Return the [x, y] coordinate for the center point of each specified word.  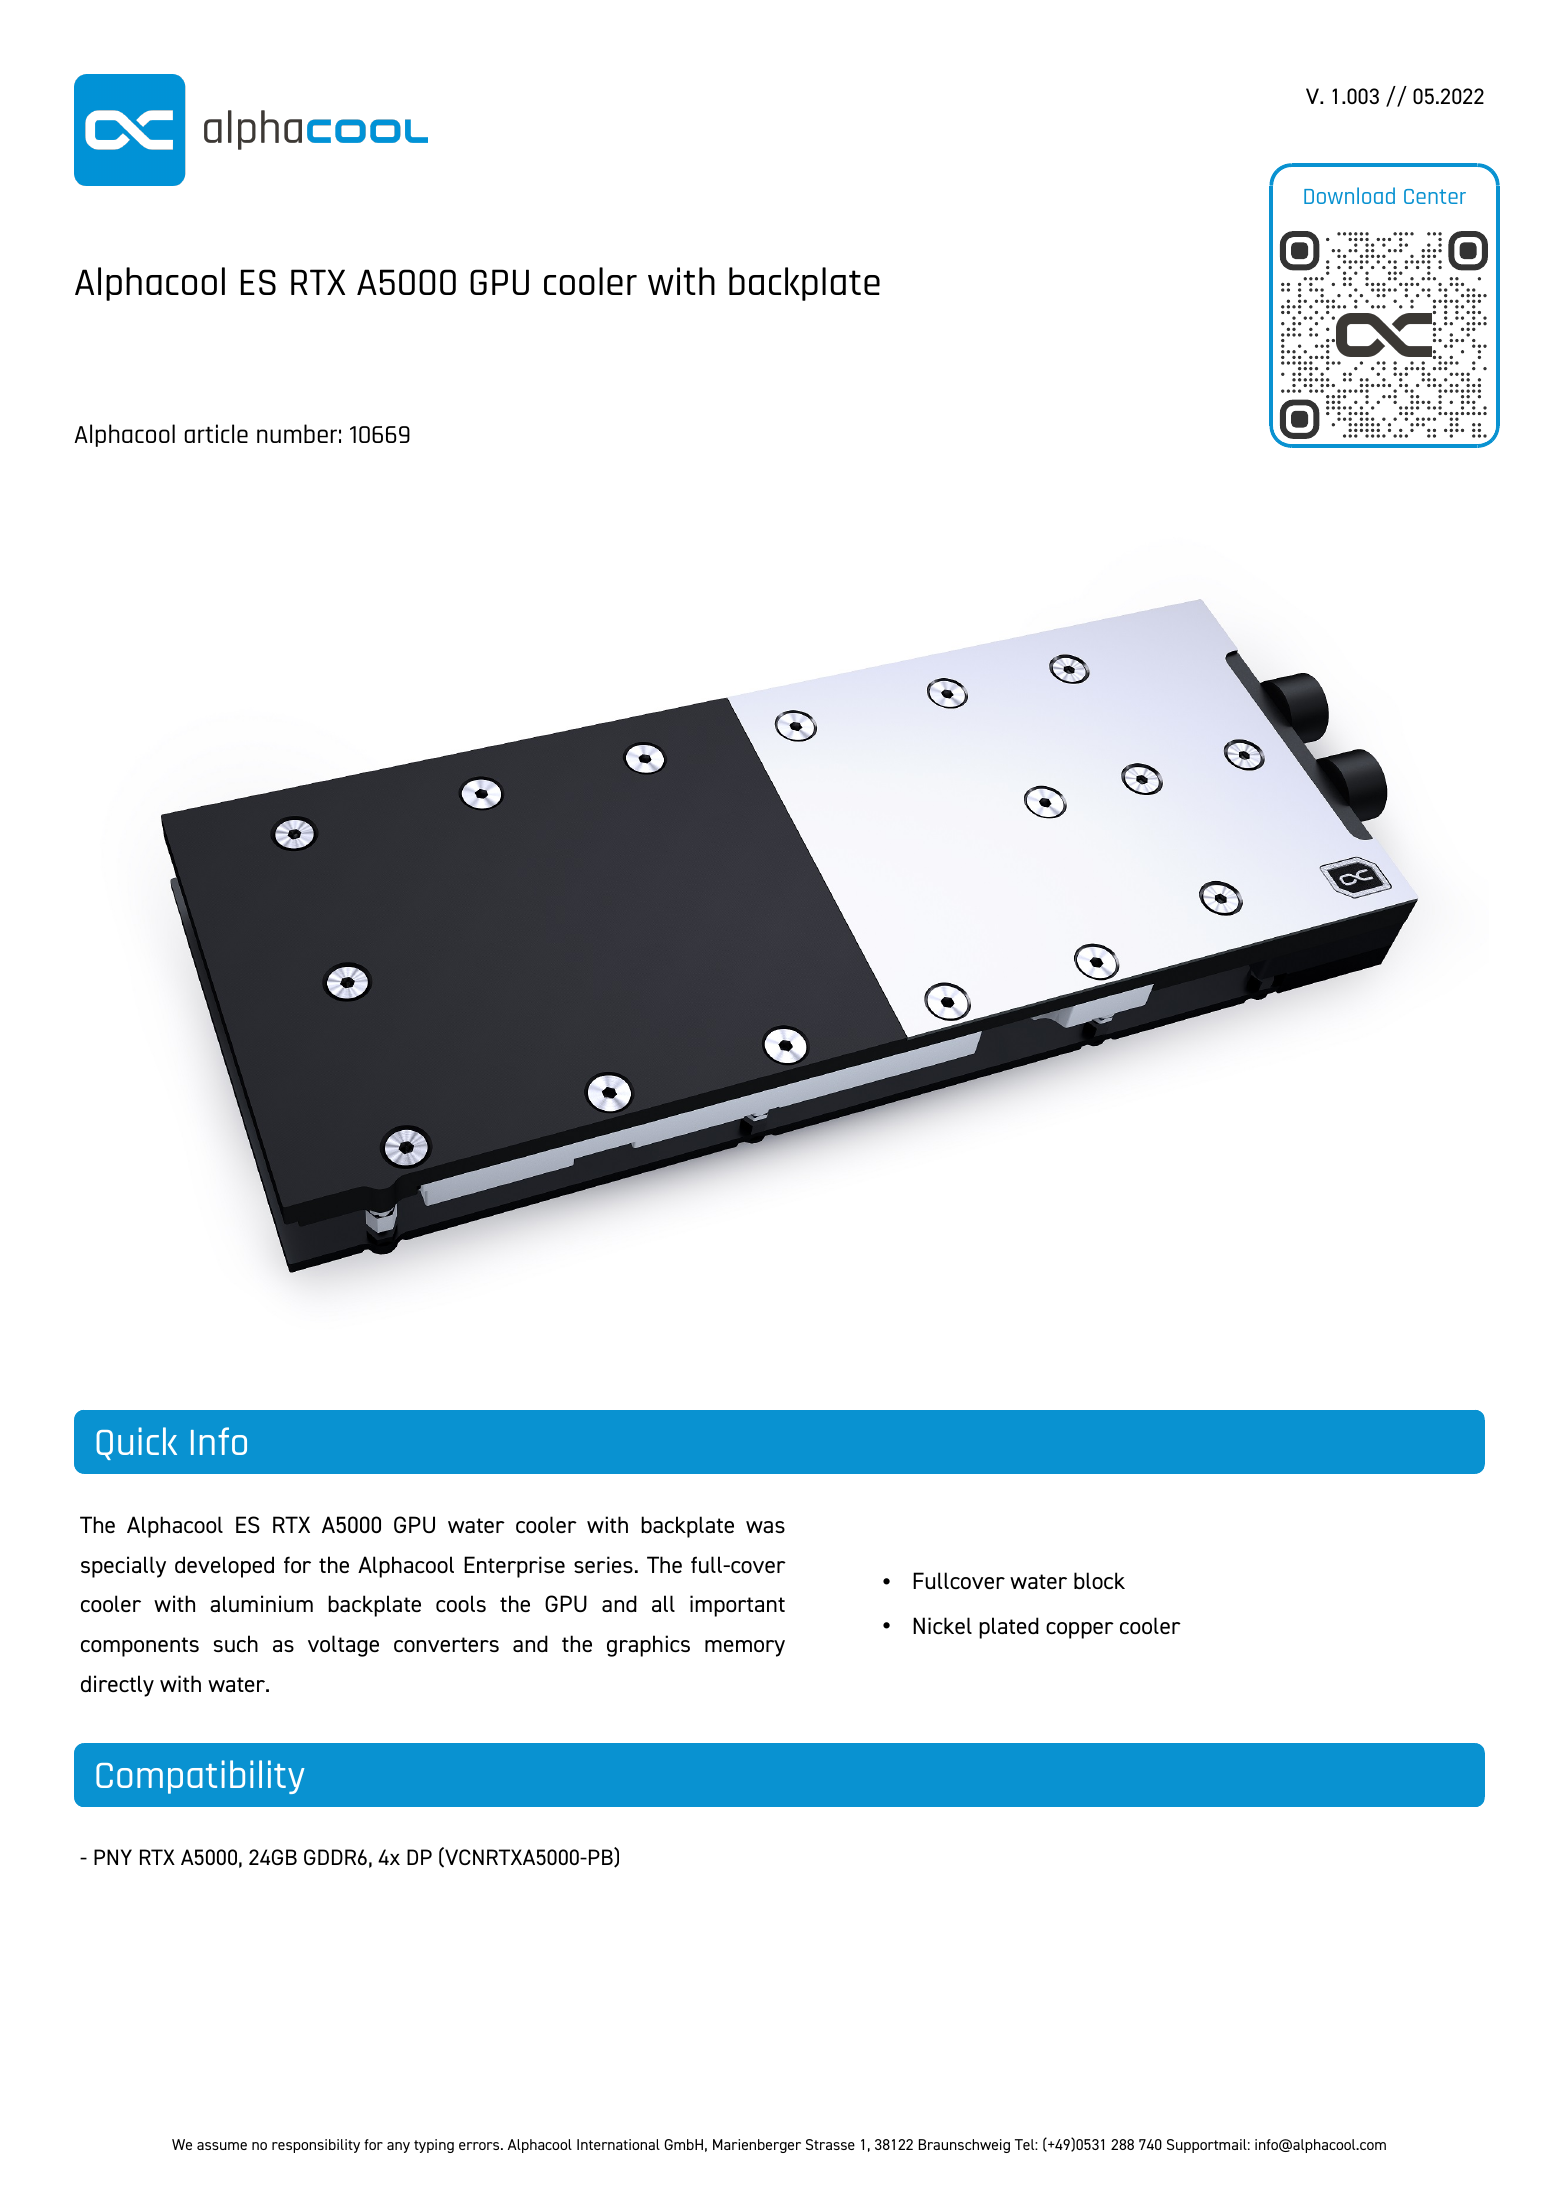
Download [1349, 195]
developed [224, 1567]
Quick [136, 1443]
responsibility [316, 2146]
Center [1435, 196]
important [737, 1606]
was [765, 1527]
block [1099, 1580]
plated [1009, 1628]
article [216, 433]
